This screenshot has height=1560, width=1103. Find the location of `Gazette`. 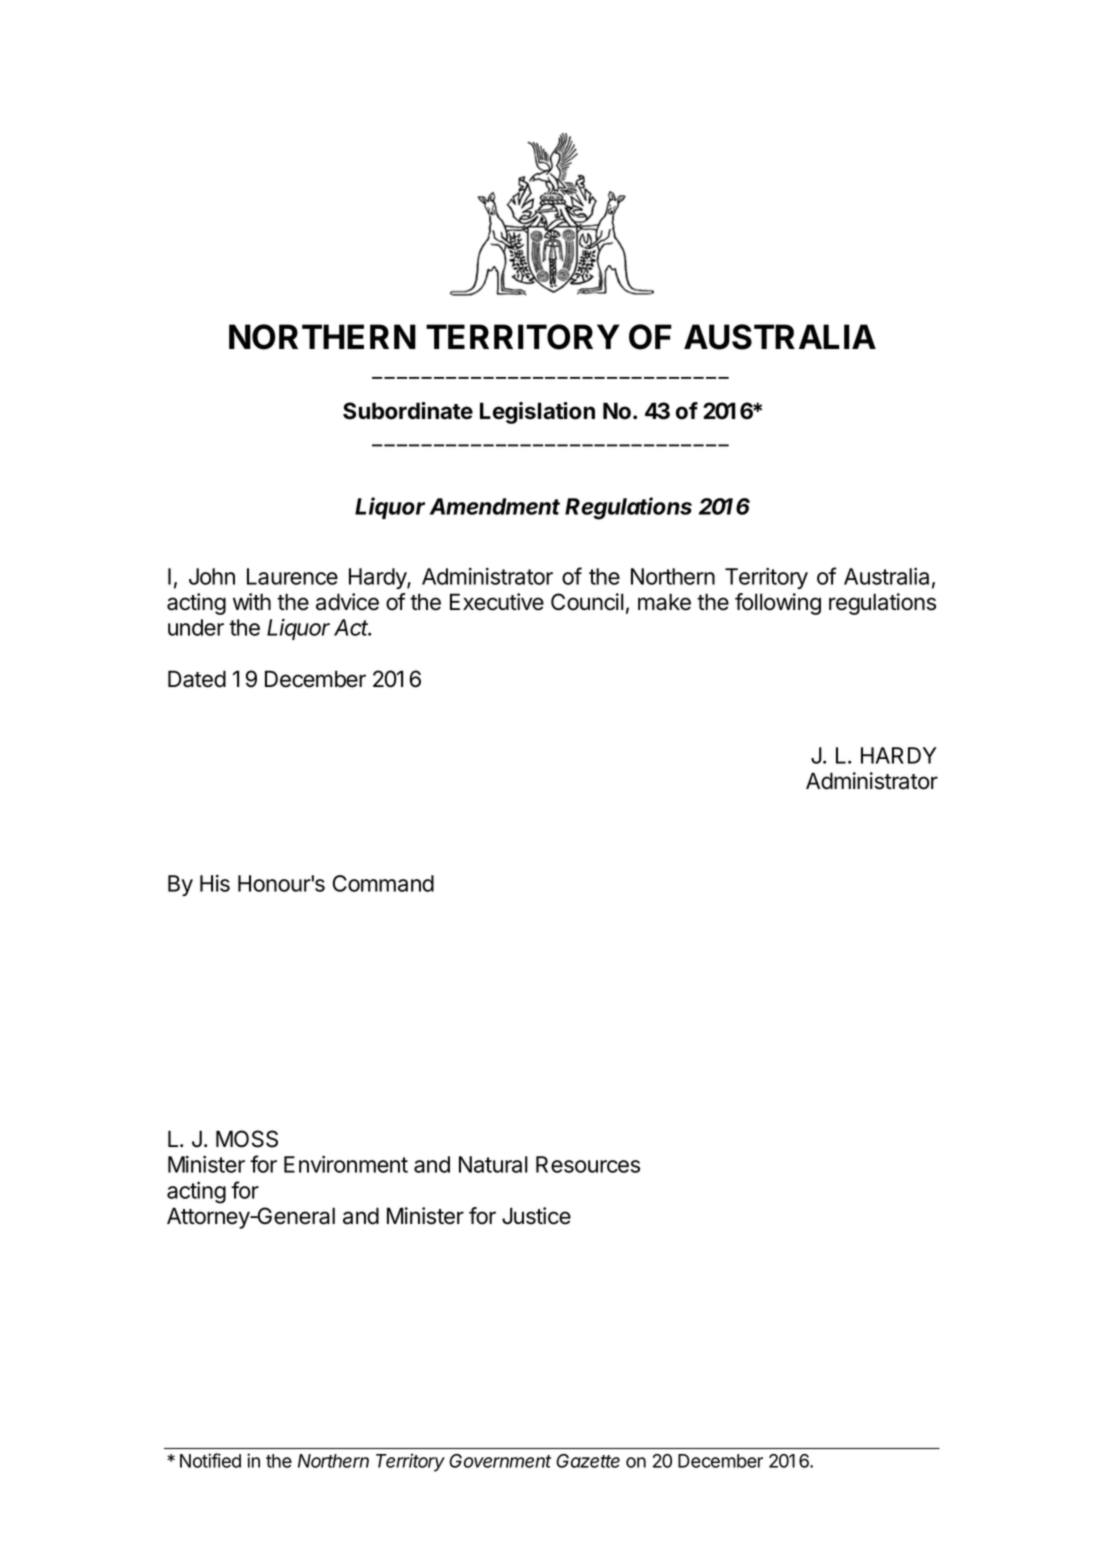

Gazette is located at coordinates (588, 1461).
